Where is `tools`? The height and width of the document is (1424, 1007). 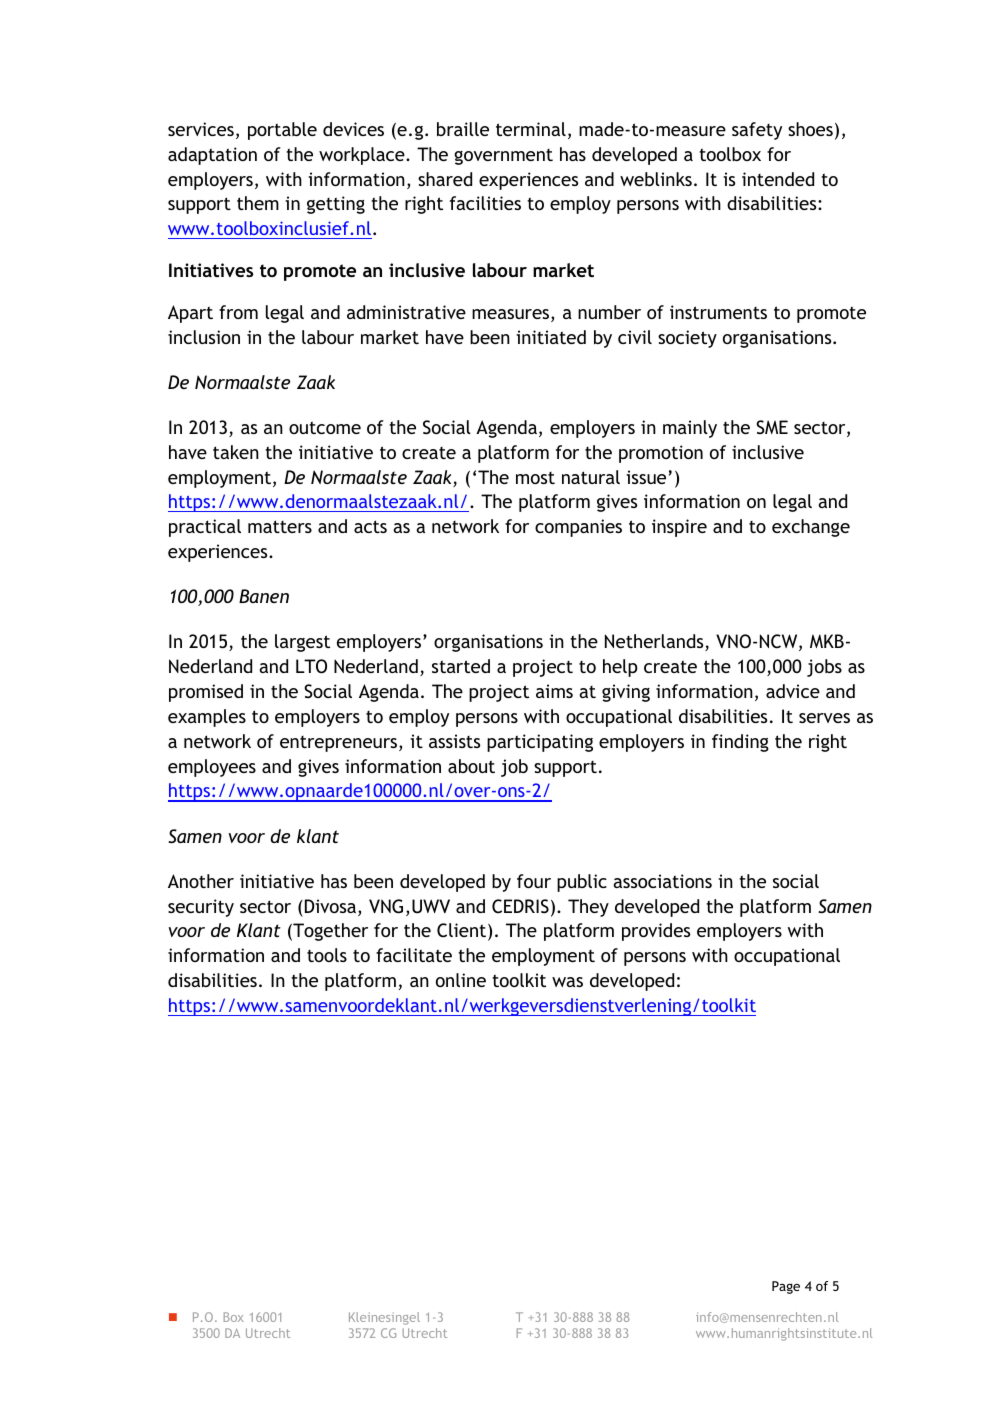
tools is located at coordinates (327, 955).
